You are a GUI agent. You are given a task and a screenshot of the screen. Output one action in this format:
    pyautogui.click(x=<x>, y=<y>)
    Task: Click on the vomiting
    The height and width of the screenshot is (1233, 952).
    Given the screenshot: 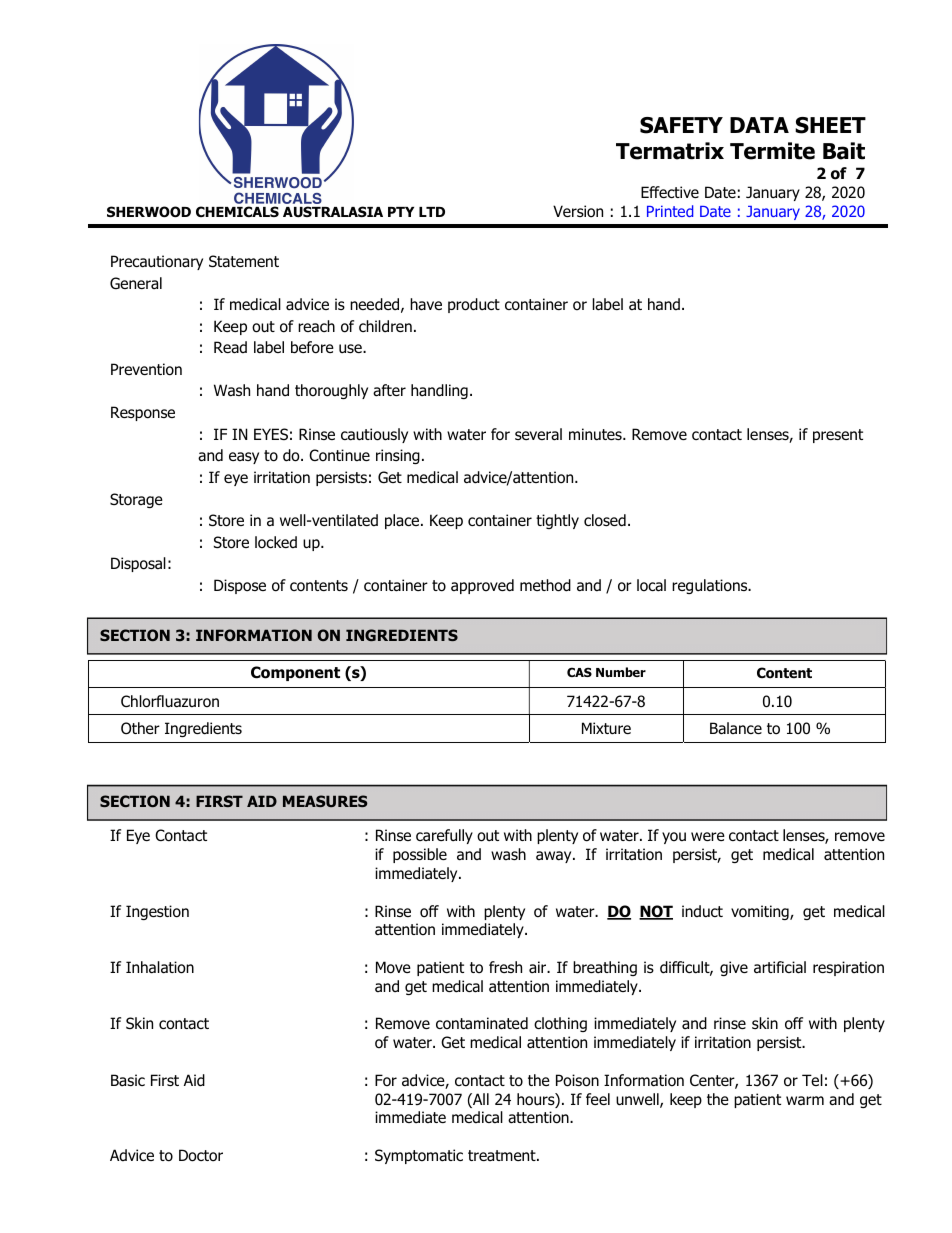 What is the action you would take?
    pyautogui.click(x=761, y=912)
